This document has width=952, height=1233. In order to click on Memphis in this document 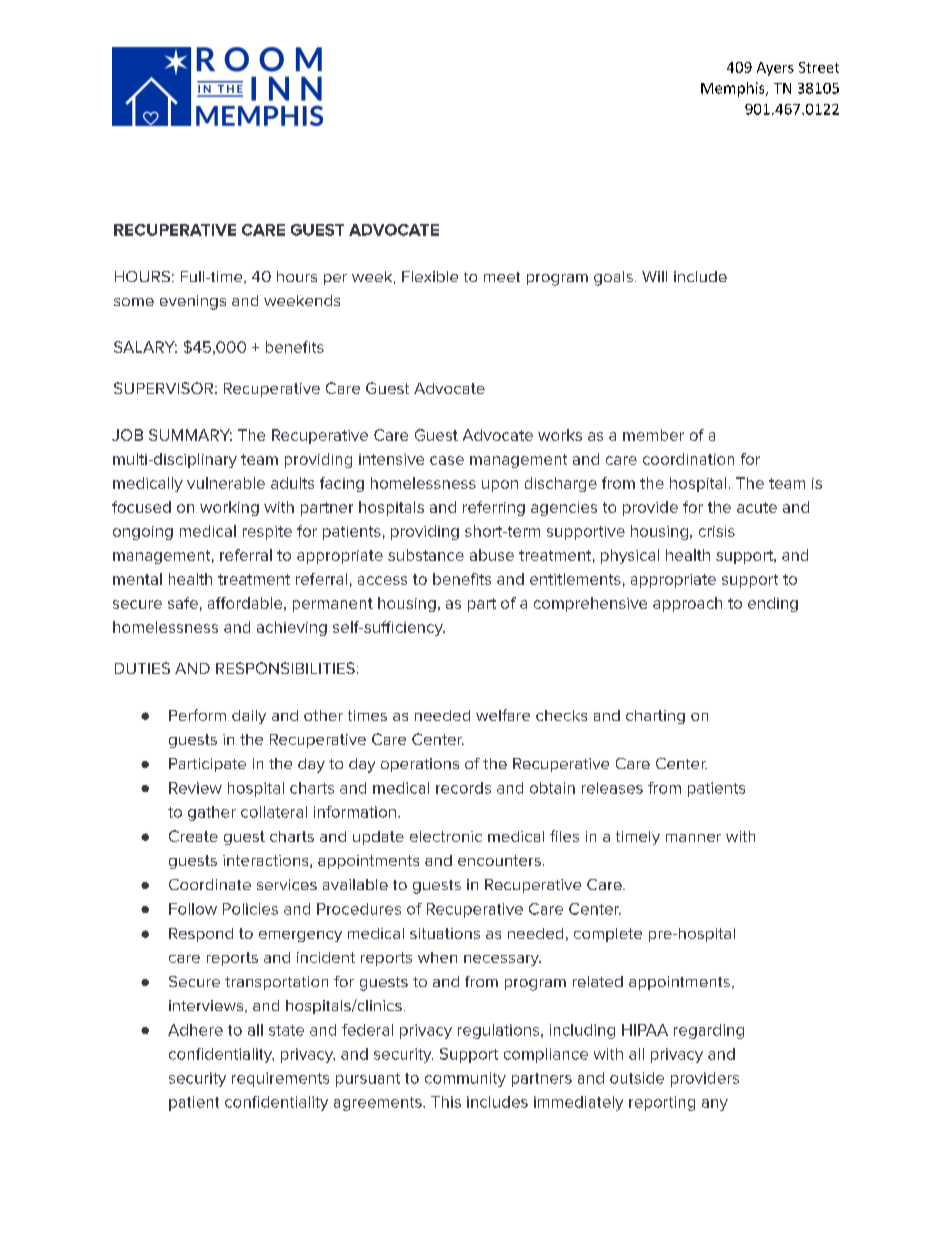, I will do `click(734, 89)`.
